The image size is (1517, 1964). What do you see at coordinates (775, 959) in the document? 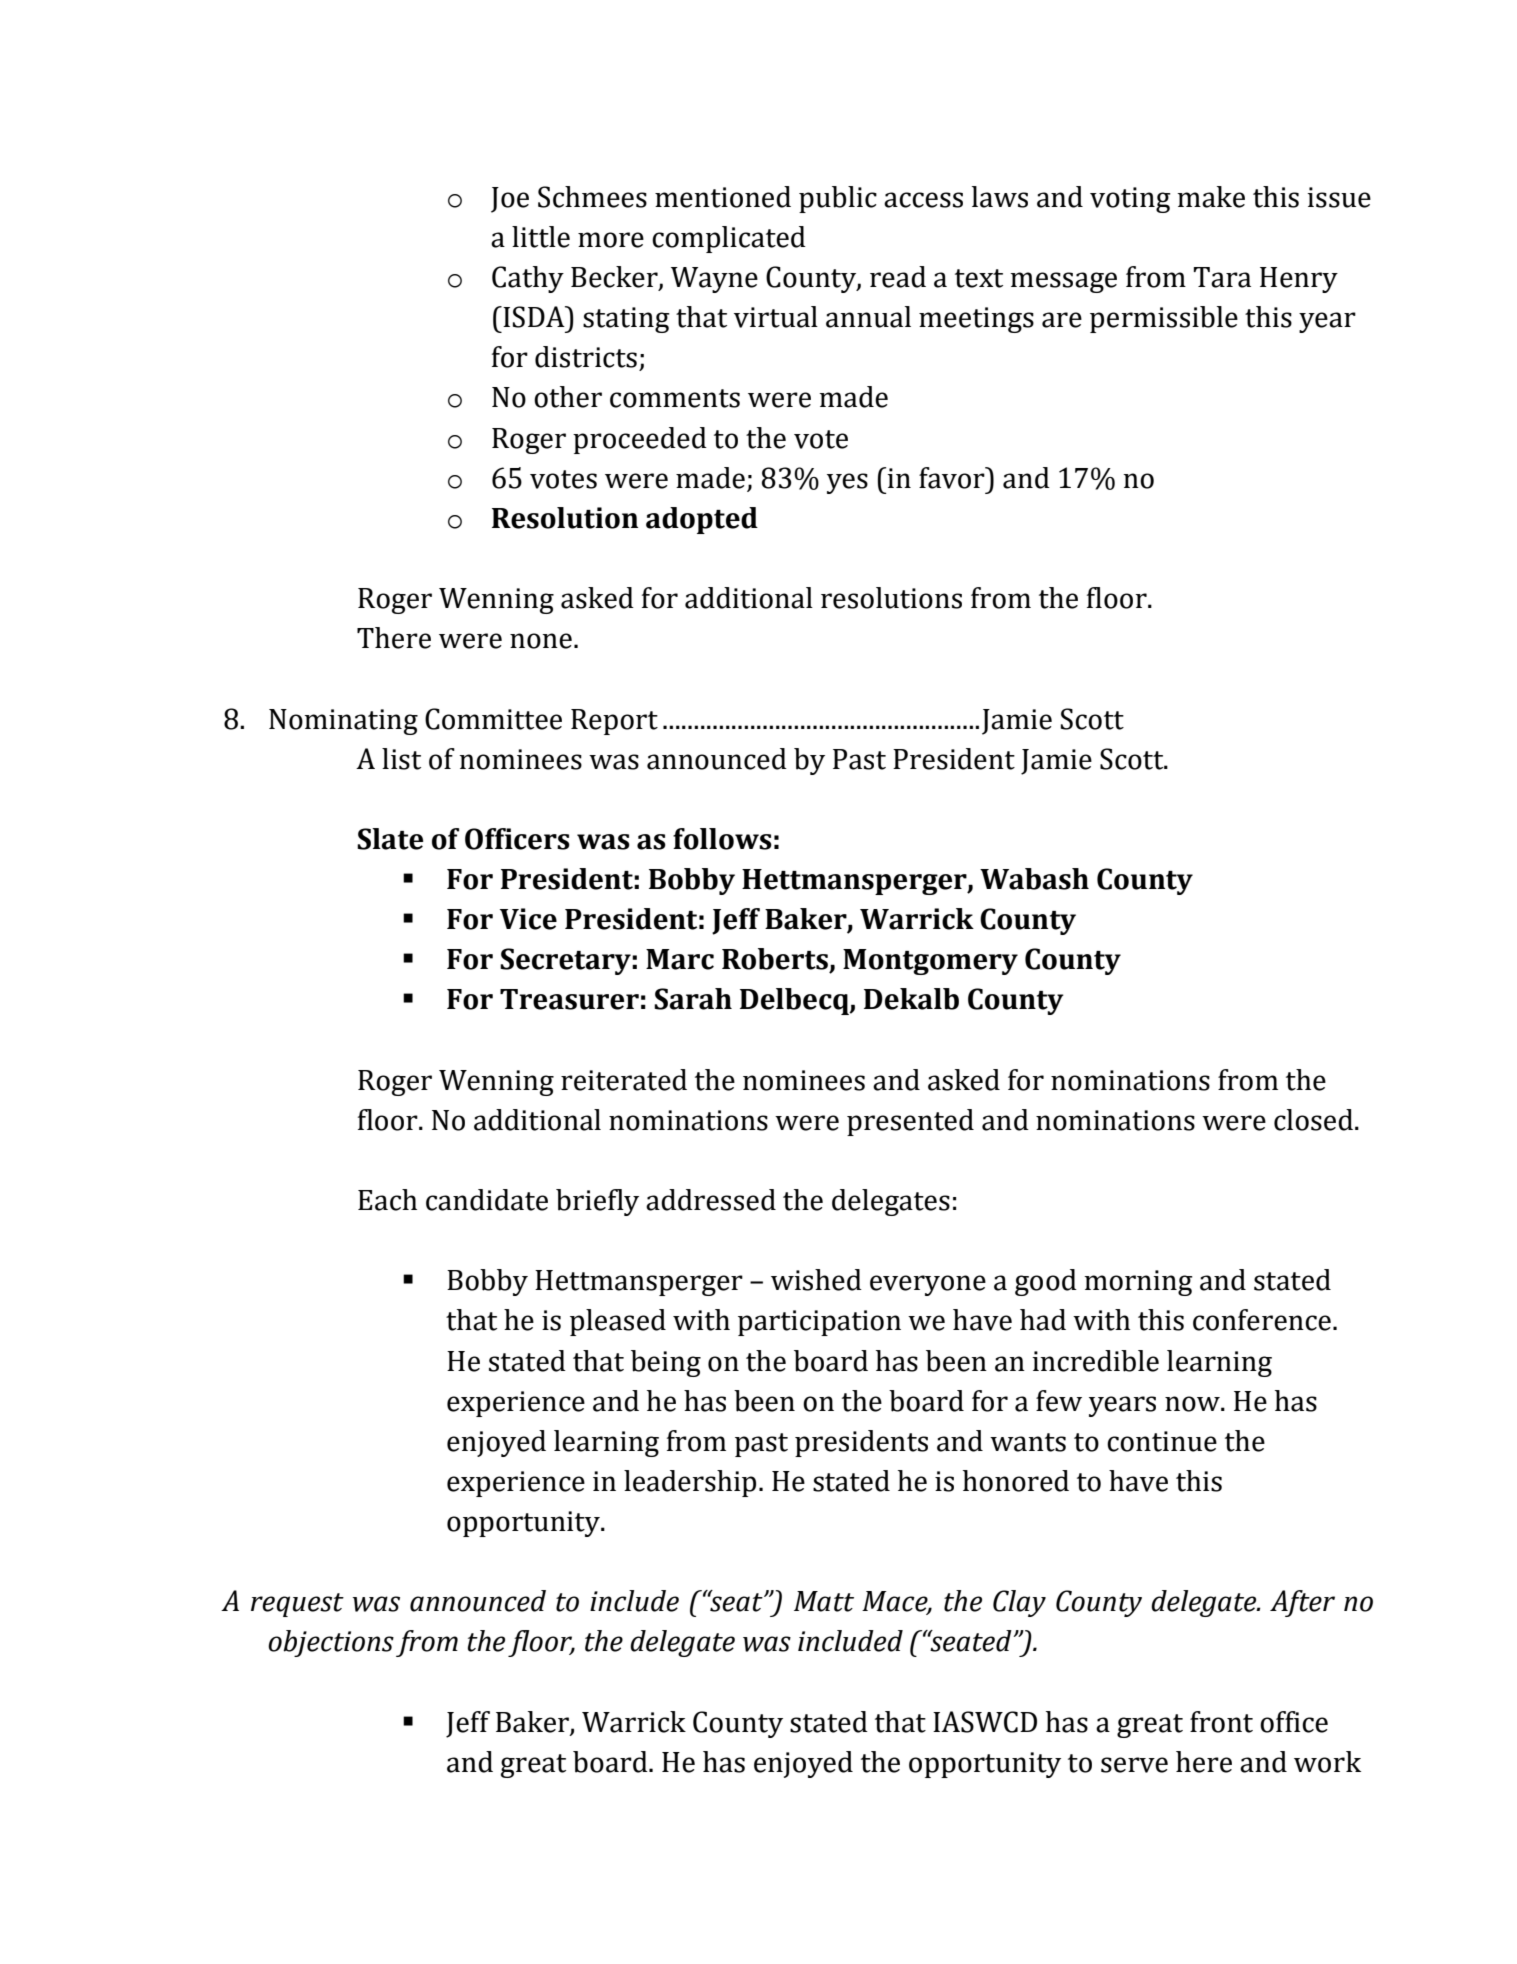
I see `Roberts` at bounding box center [775, 959].
